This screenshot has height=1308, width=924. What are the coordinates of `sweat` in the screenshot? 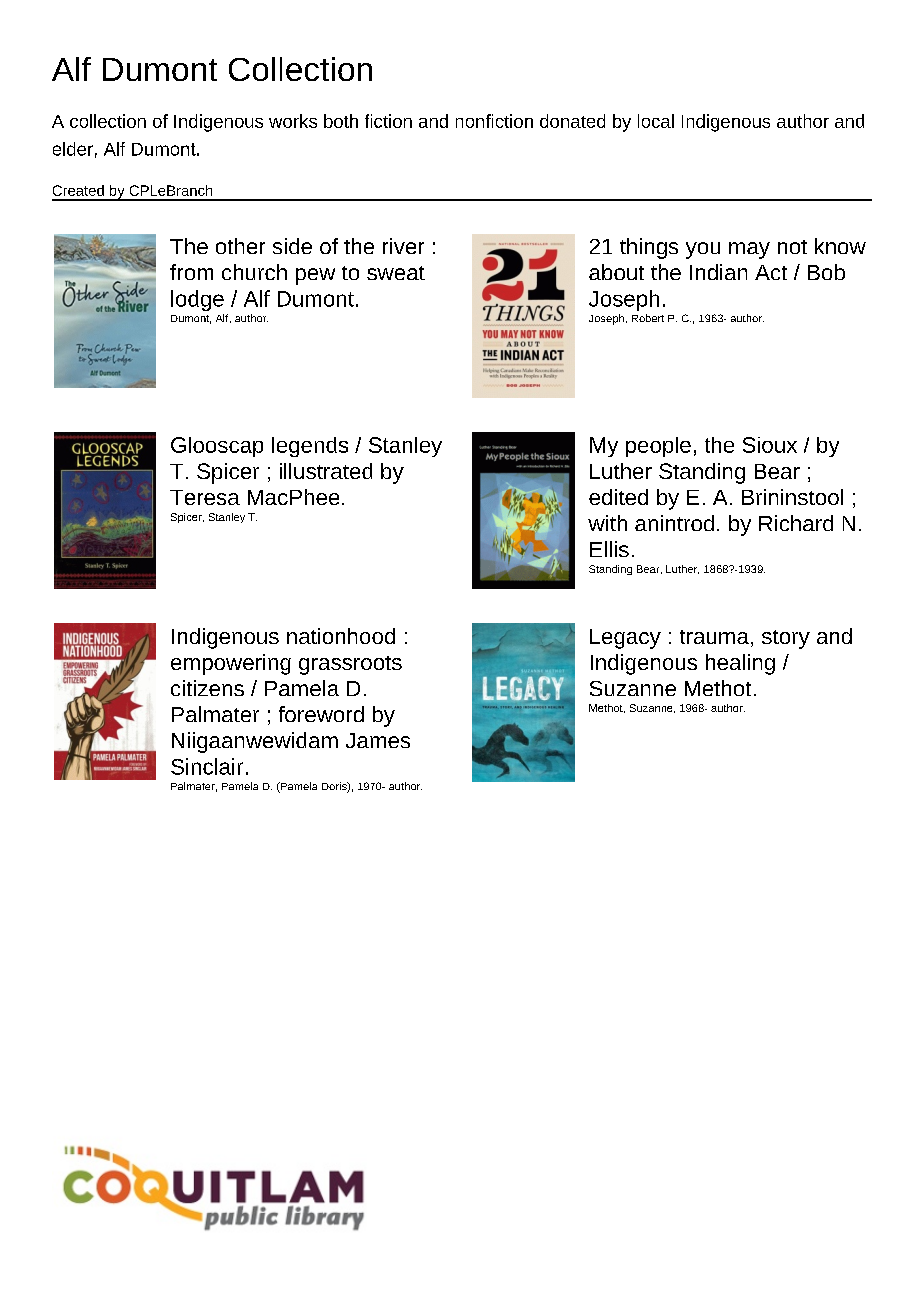 It's located at (396, 273).
